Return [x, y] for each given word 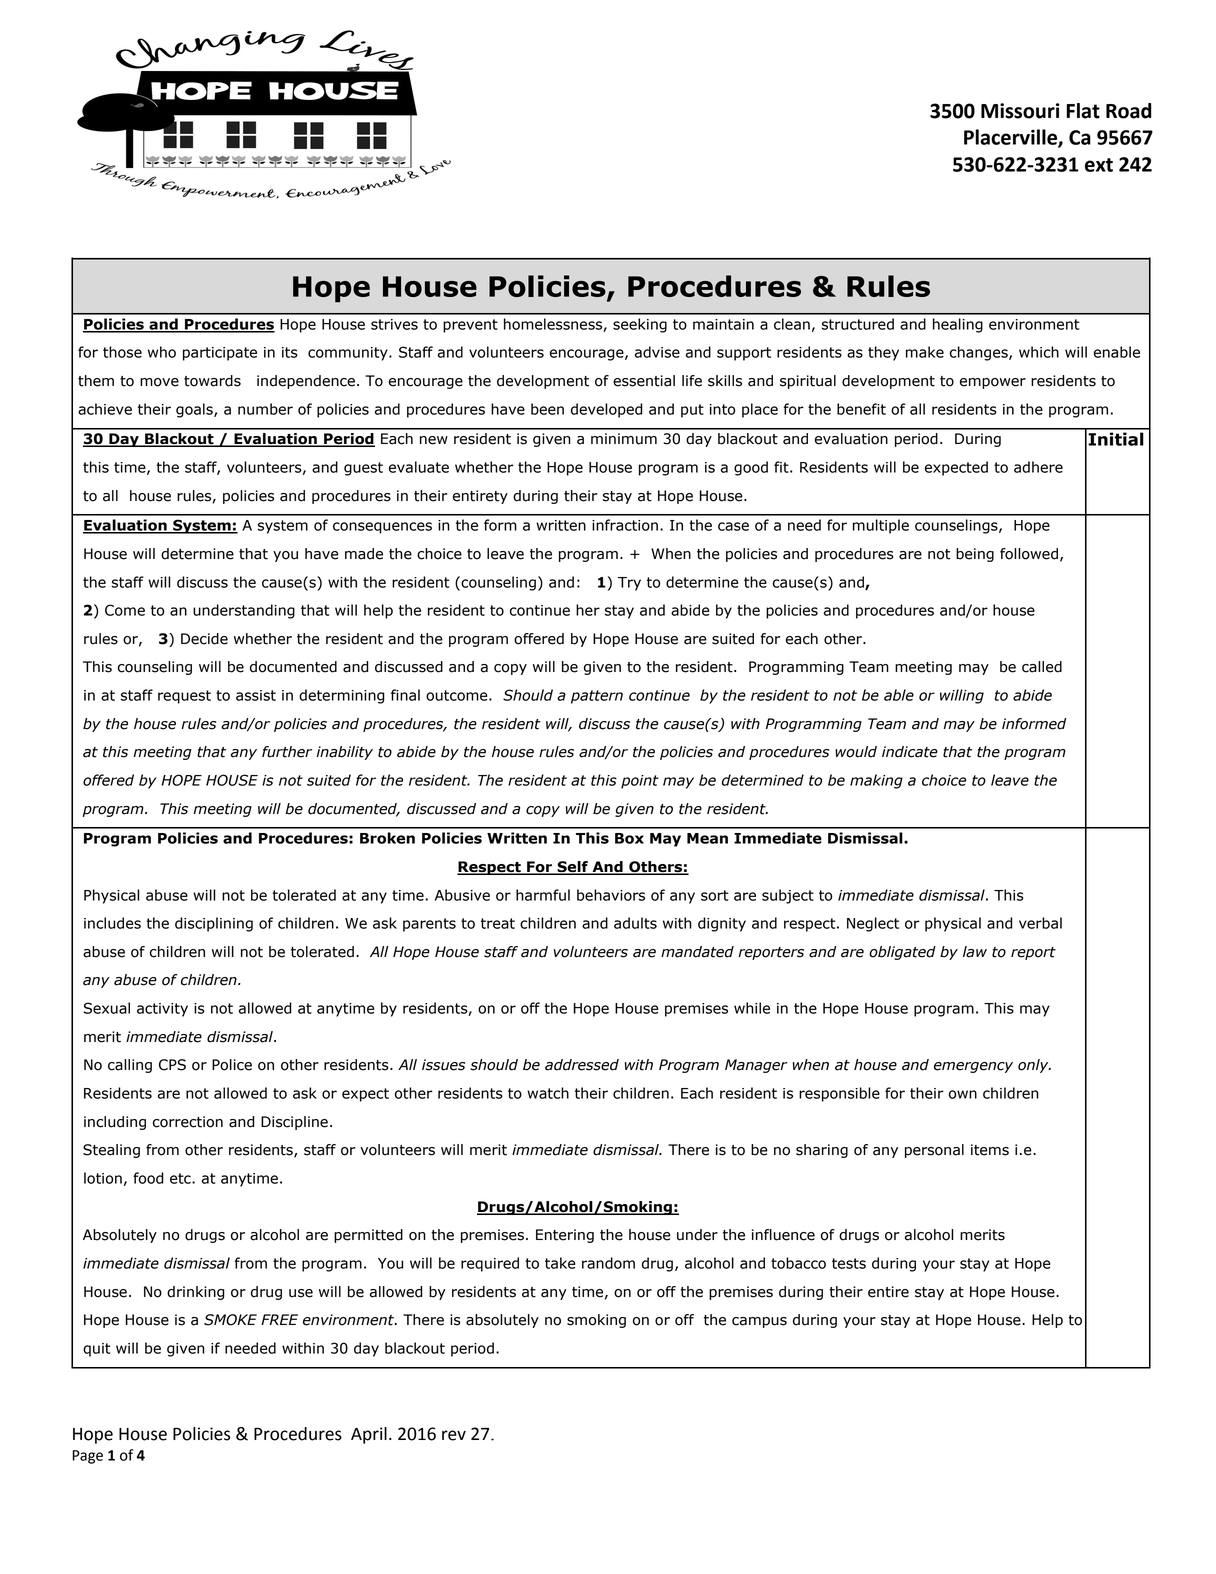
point [640, 782]
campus [759, 1322]
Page [87, 1457]
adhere [1038, 467]
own [963, 1094]
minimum [624, 439]
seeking [640, 325]
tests [849, 1263]
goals [195, 410]
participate [220, 354]
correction [188, 1122]
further [287, 752]
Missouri [1020, 111]
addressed [582, 1065]
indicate [910, 752]
